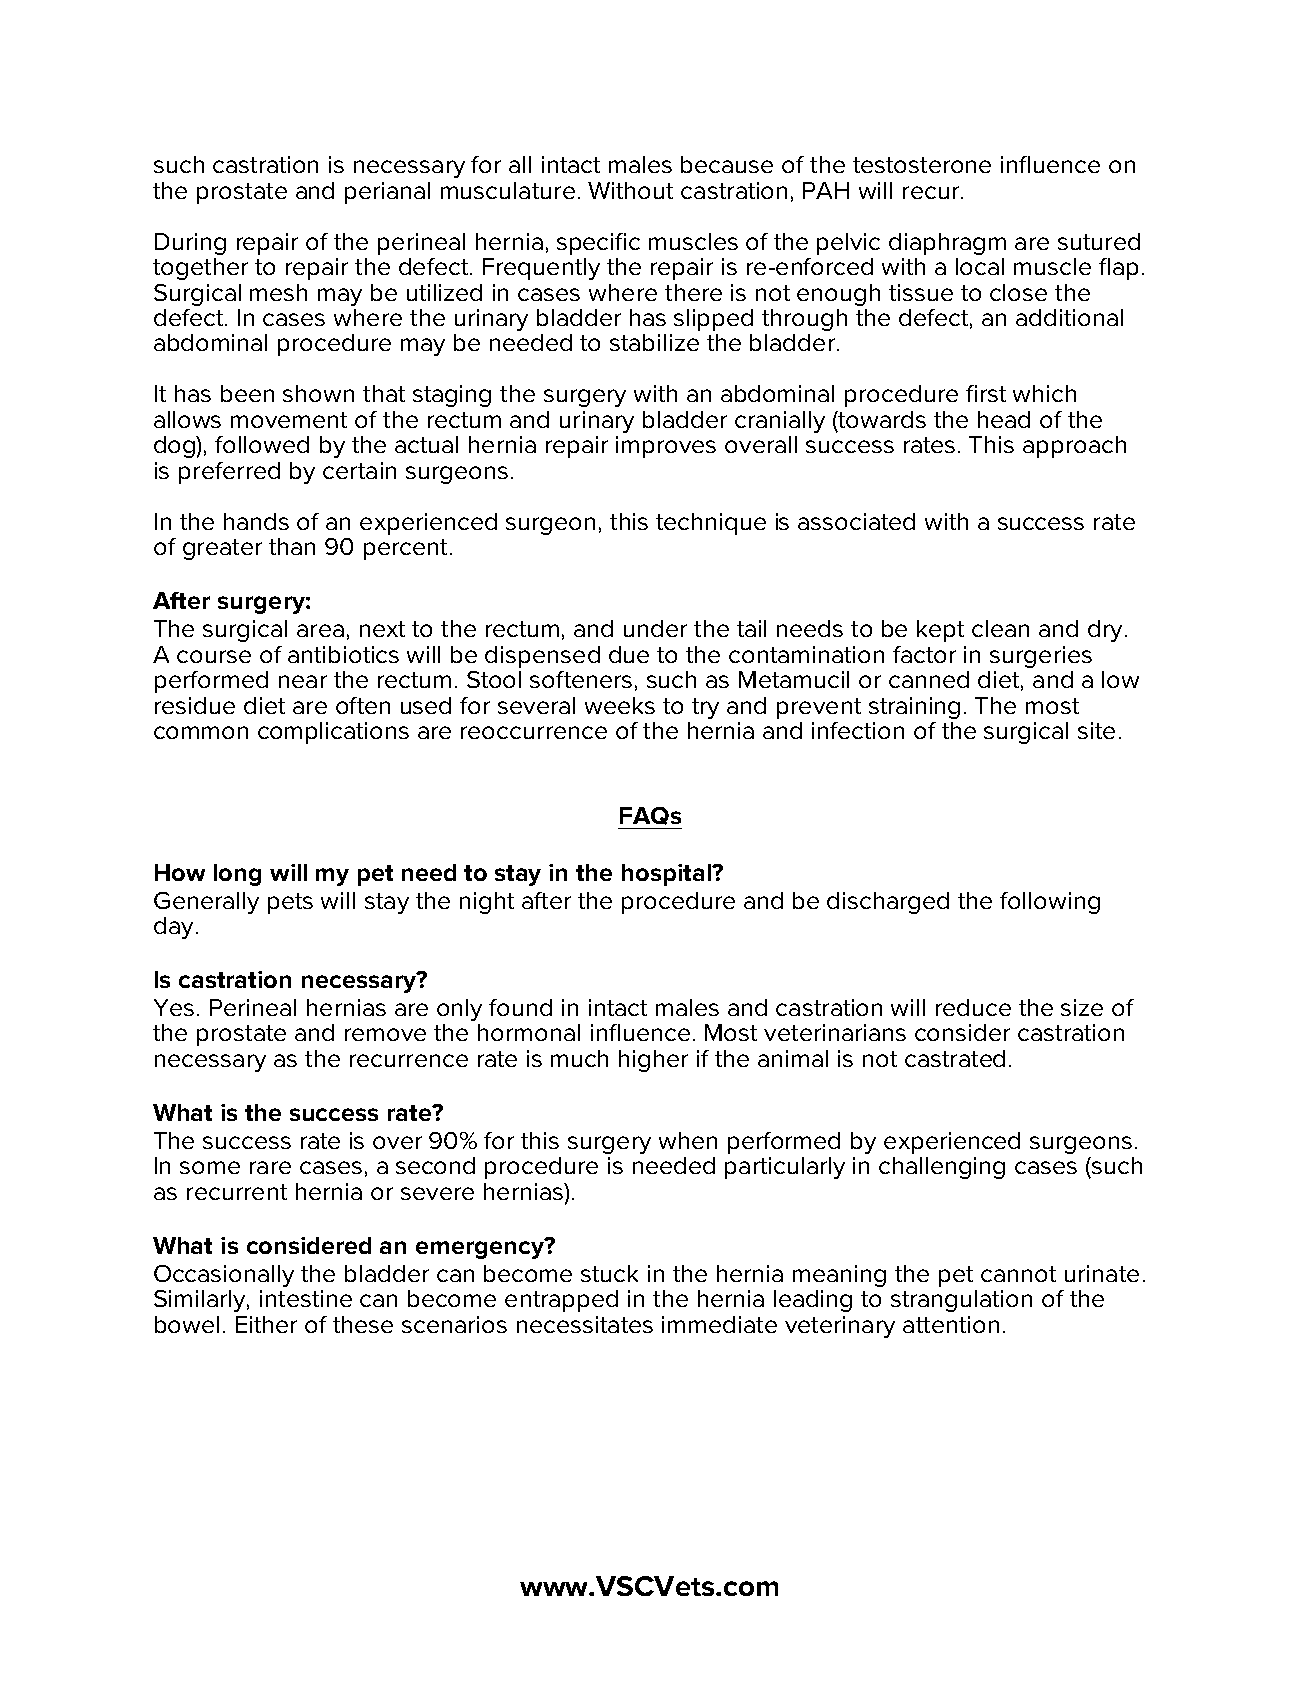 Image resolution: width=1299 pixels, height=1681 pixels. Describe the element at coordinates (387, 193) in the page. I see `perianal` at that location.
